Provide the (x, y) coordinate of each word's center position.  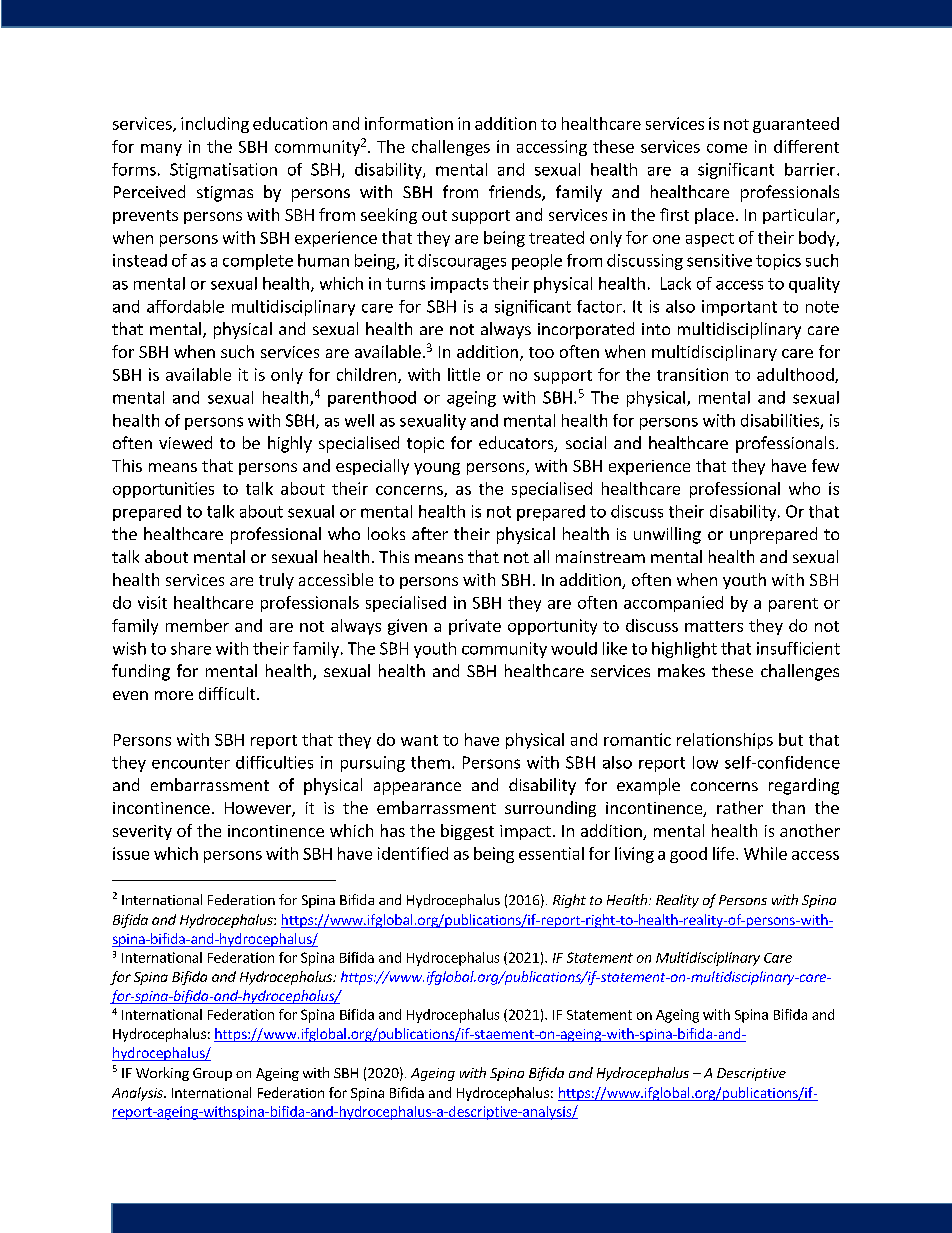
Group (212, 1074)
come (727, 148)
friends (516, 193)
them (430, 762)
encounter (191, 763)
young (437, 469)
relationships (725, 741)
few (825, 465)
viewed (185, 442)
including (215, 125)
